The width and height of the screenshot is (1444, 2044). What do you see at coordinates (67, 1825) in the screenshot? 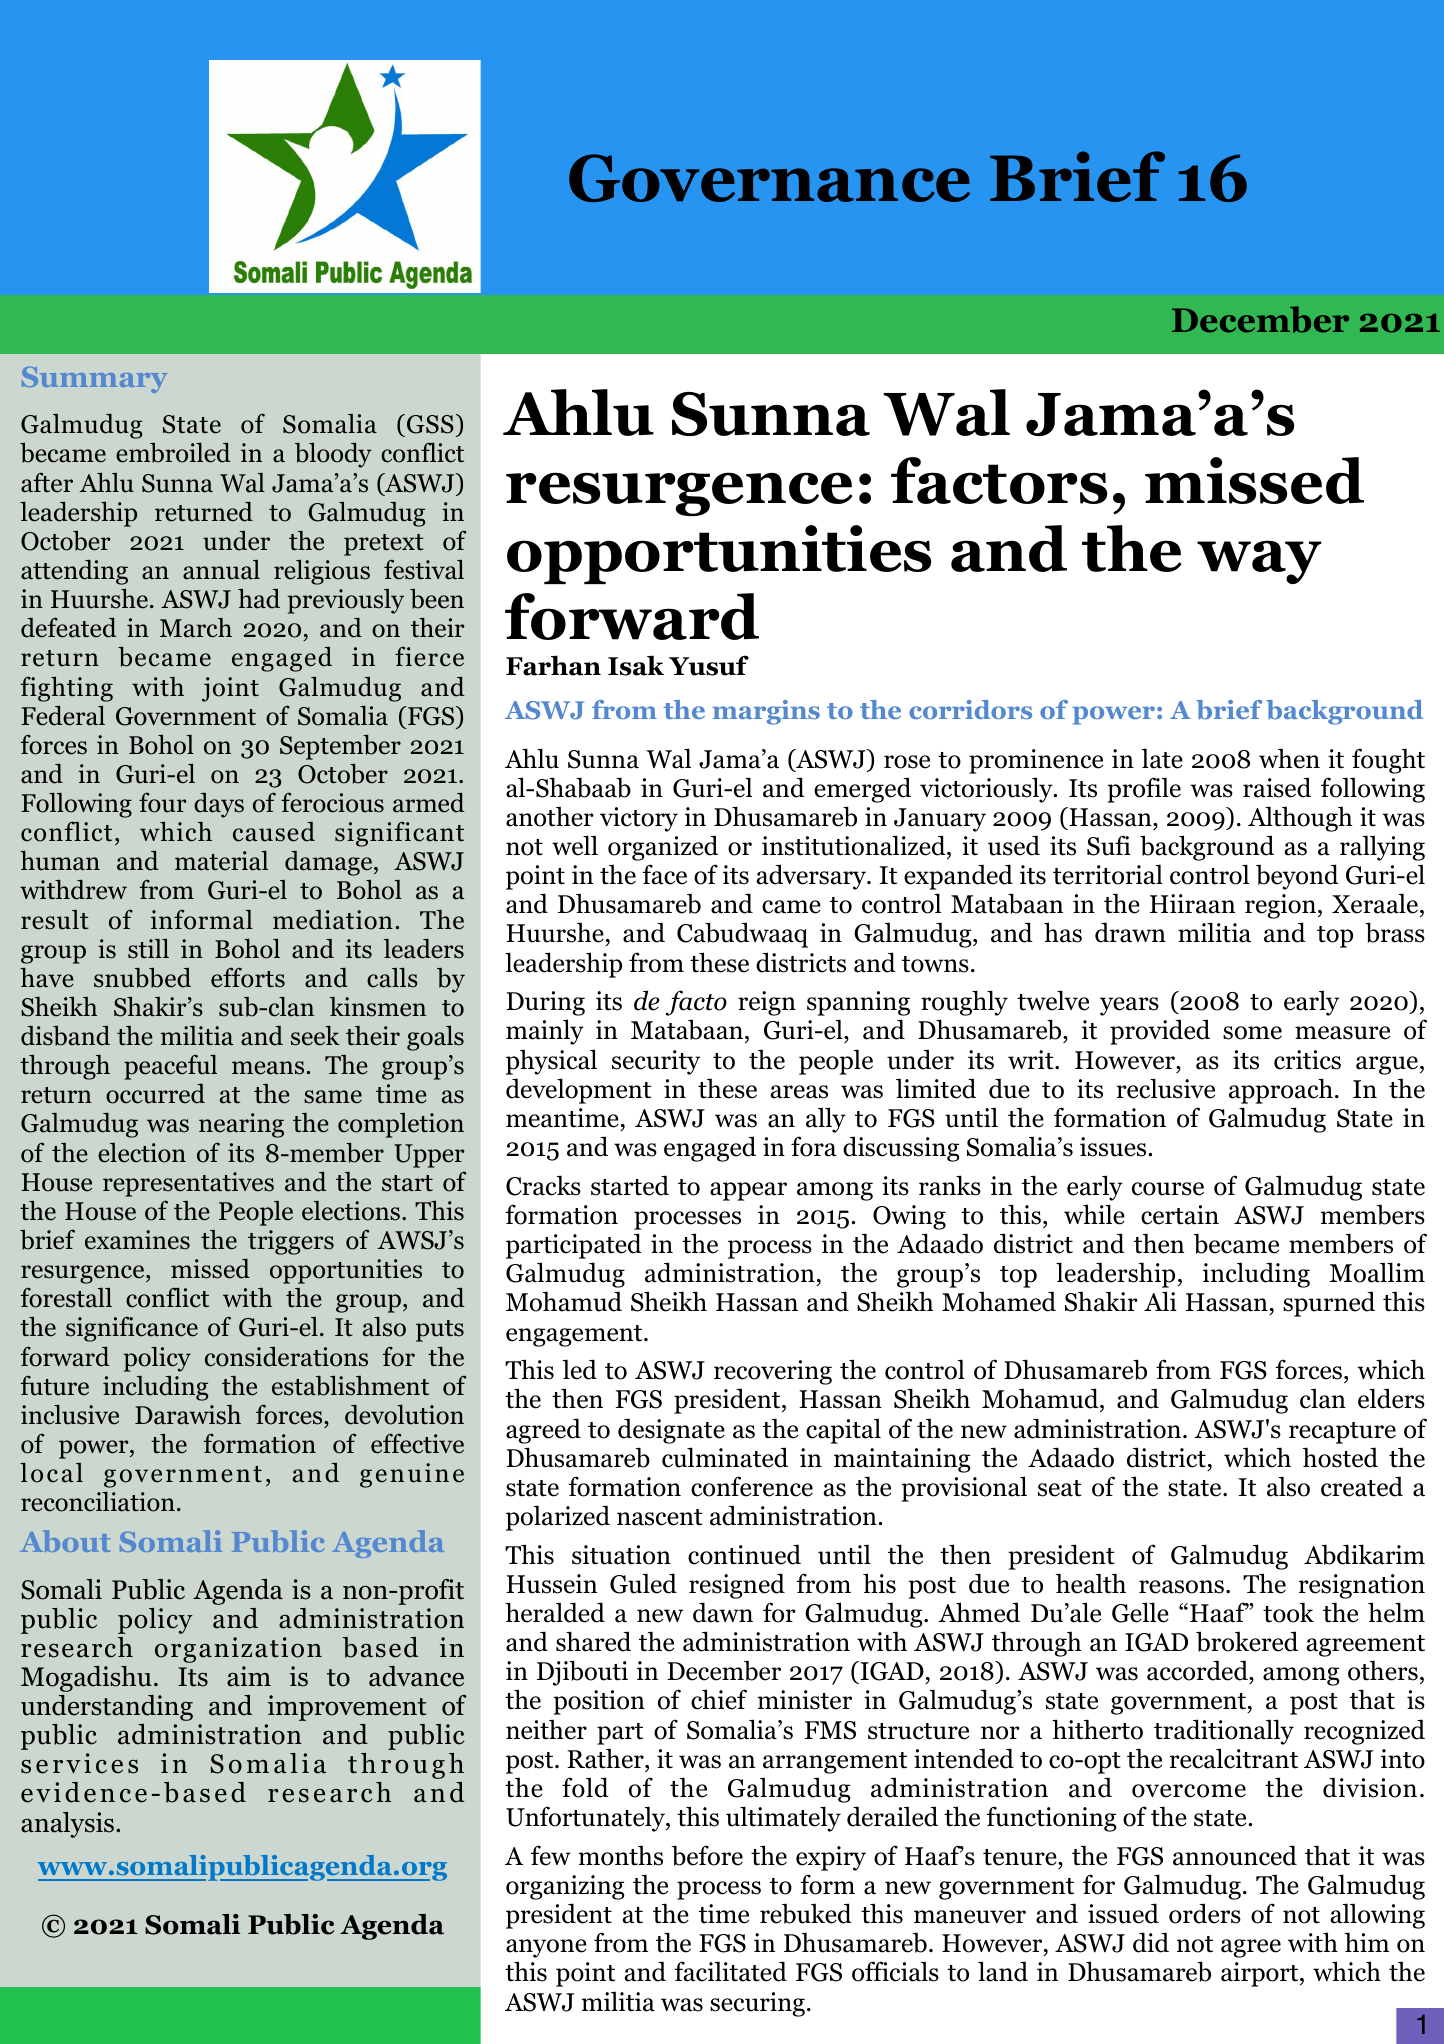
I see `analysis` at bounding box center [67, 1825].
